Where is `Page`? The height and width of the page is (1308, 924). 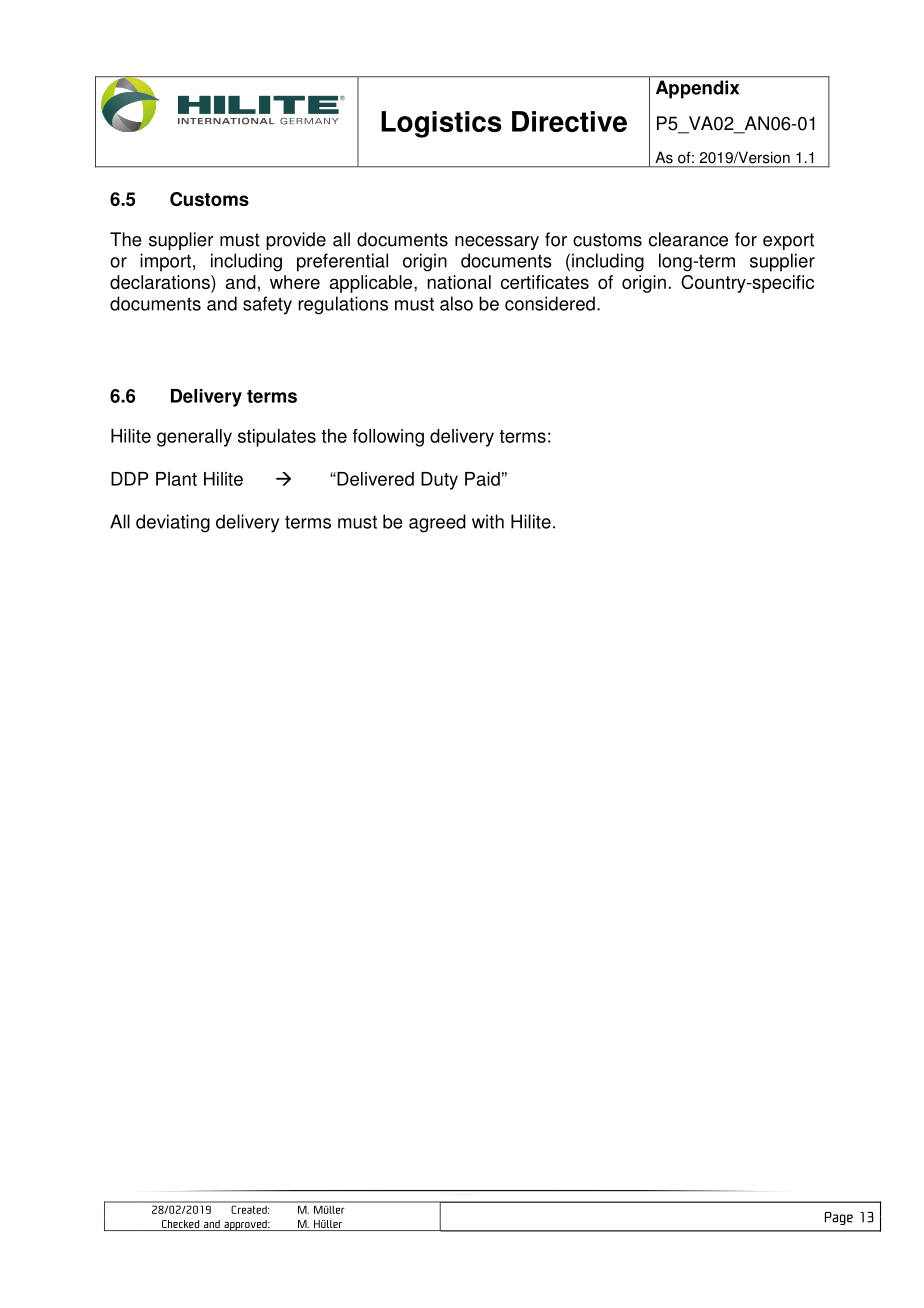
Page is located at coordinates (839, 1218).
